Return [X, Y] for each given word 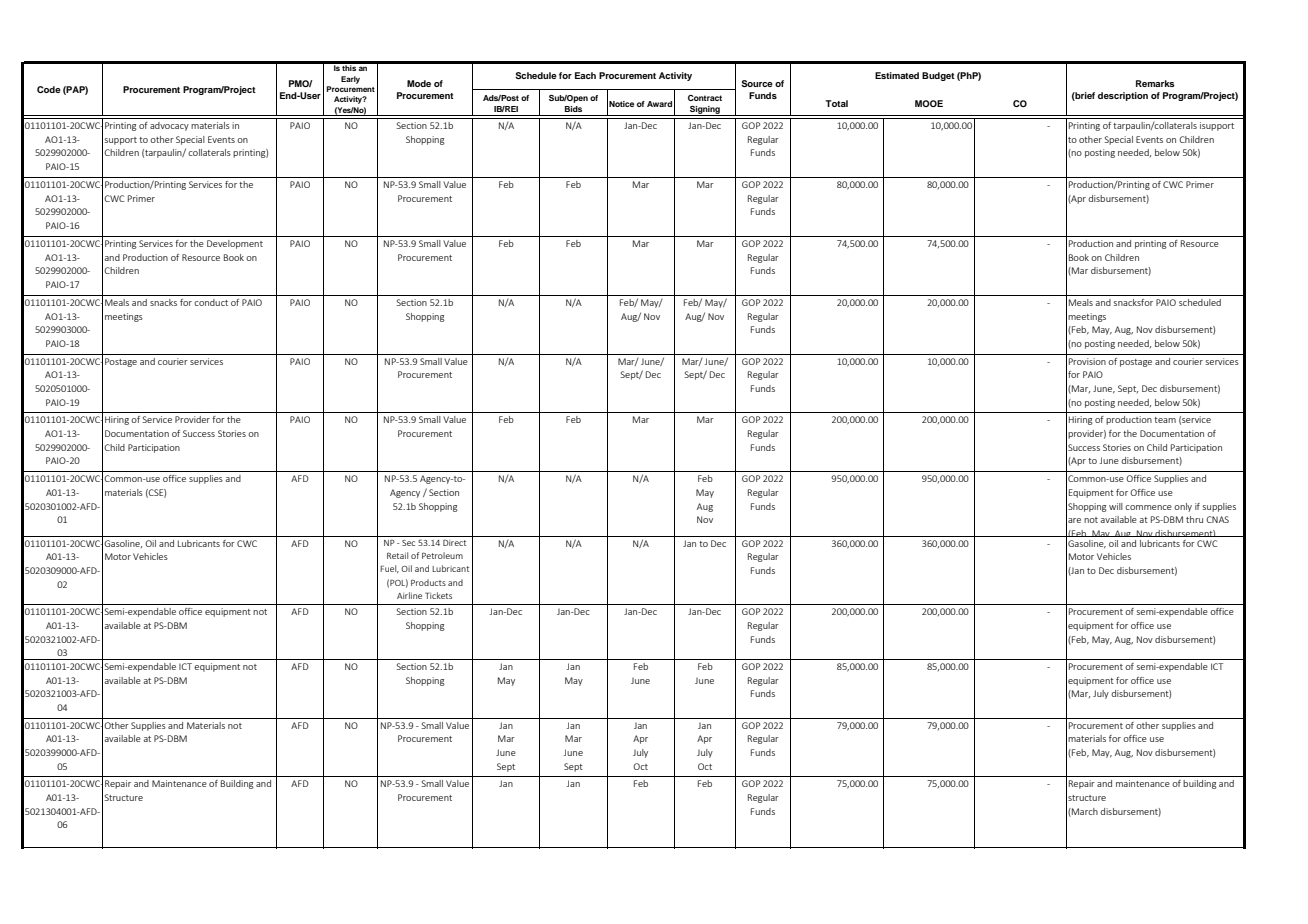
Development [235, 244]
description [1123, 96]
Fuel [389, 569]
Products [428, 582]
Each [585, 75]
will [1116, 506]
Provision [1087, 361]
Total [836, 103]
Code [49, 89]
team [1165, 420]
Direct [454, 542]
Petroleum [442, 555]
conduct [211, 302]
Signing [705, 111]
